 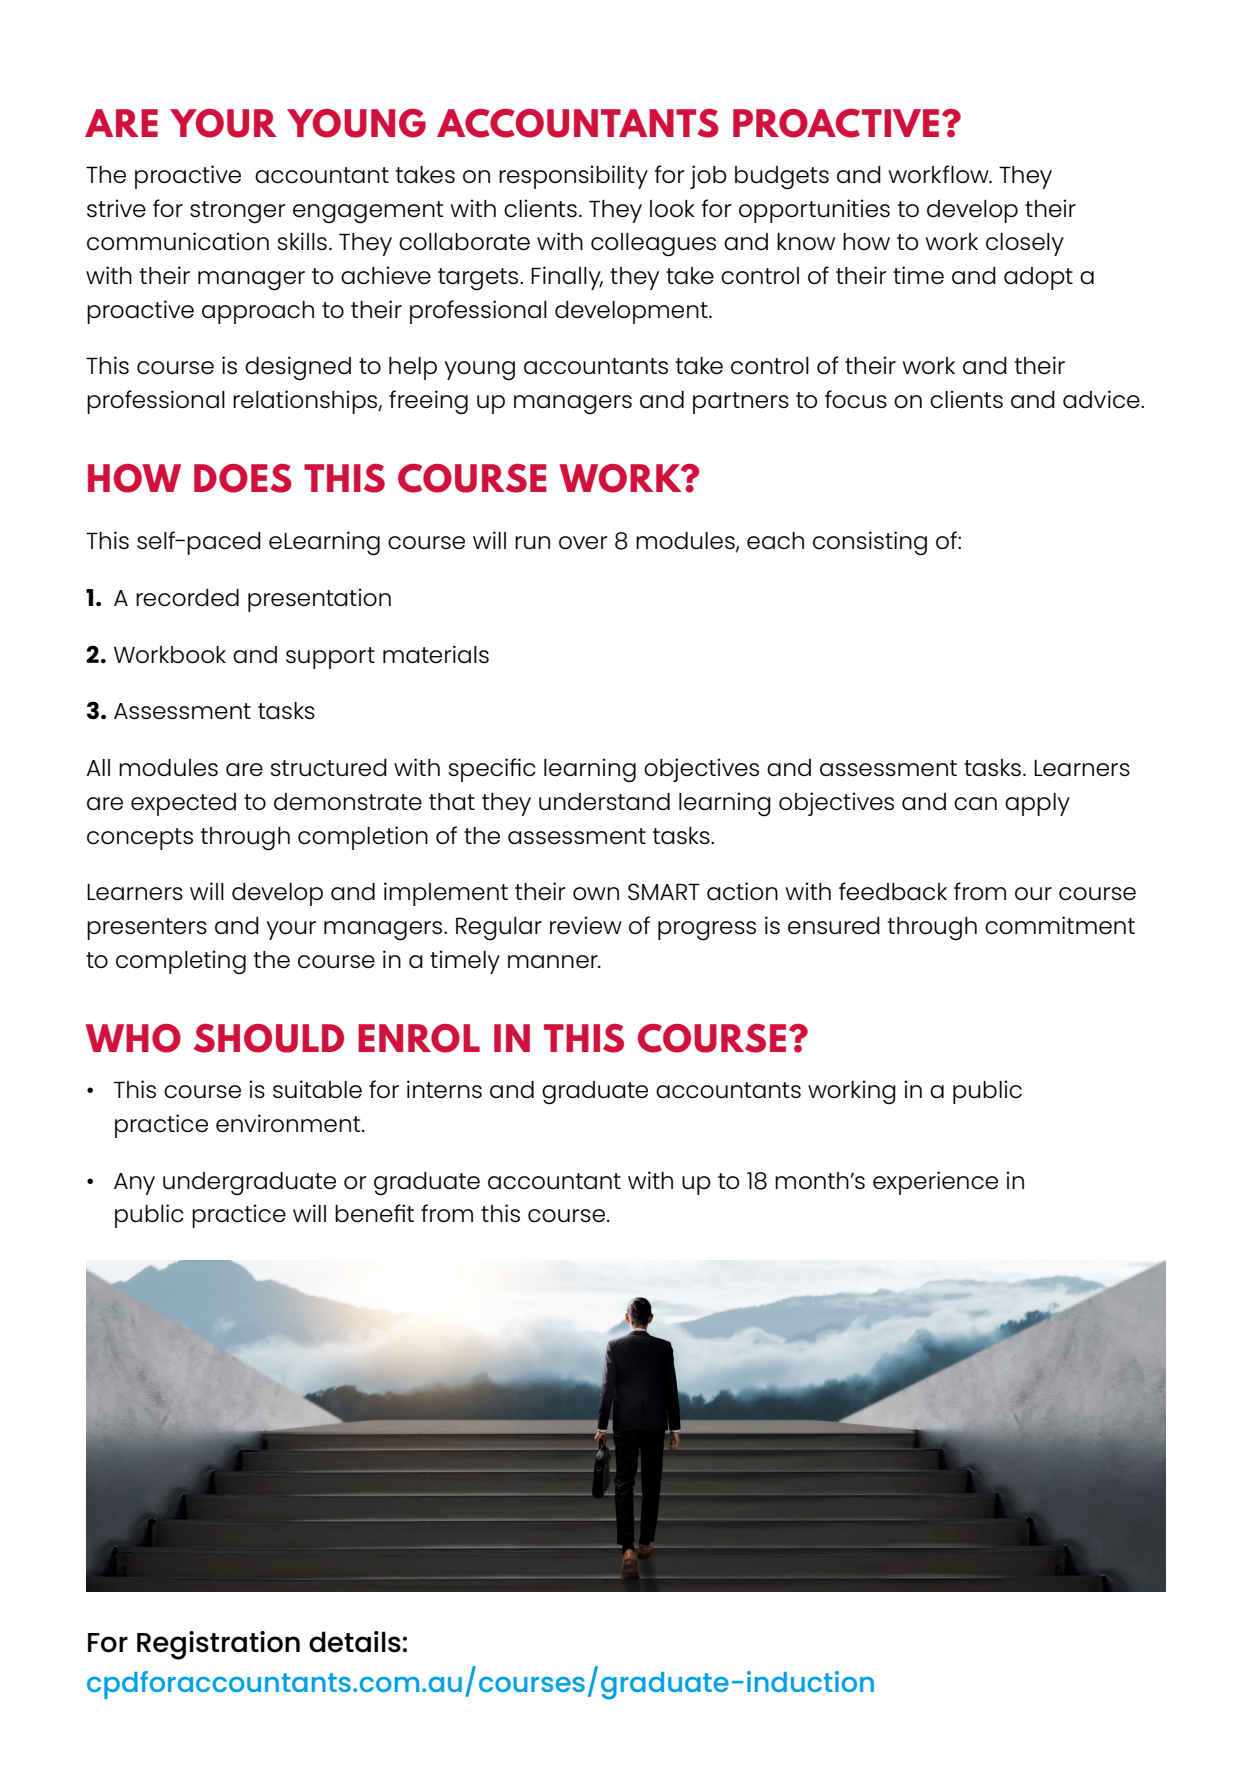 What do you see at coordinates (583, 542) in the screenshot?
I see `over` at bounding box center [583, 542].
